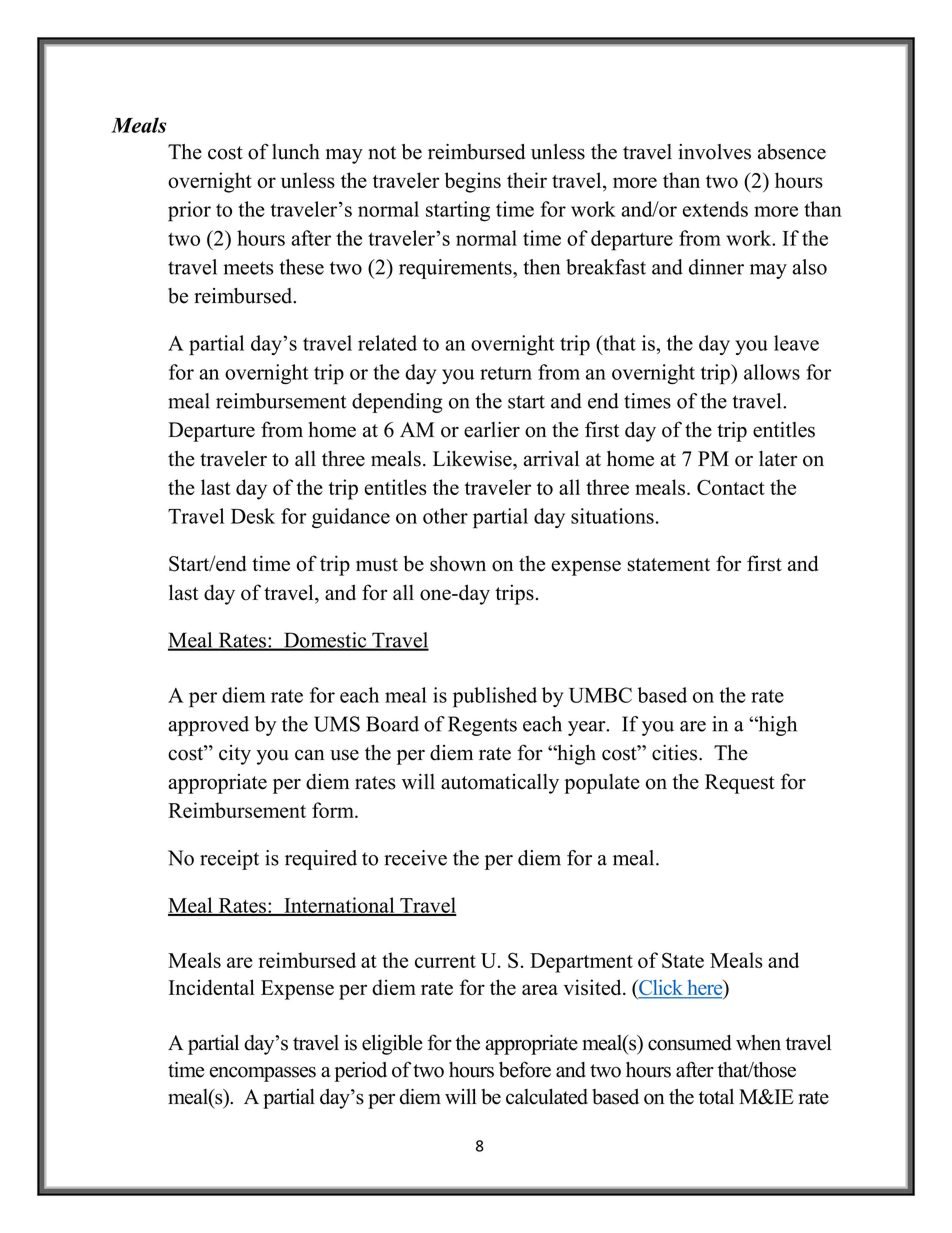 The height and width of the screenshot is (1233, 952). Describe the element at coordinates (248, 268) in the screenshot. I see `meets` at that location.
